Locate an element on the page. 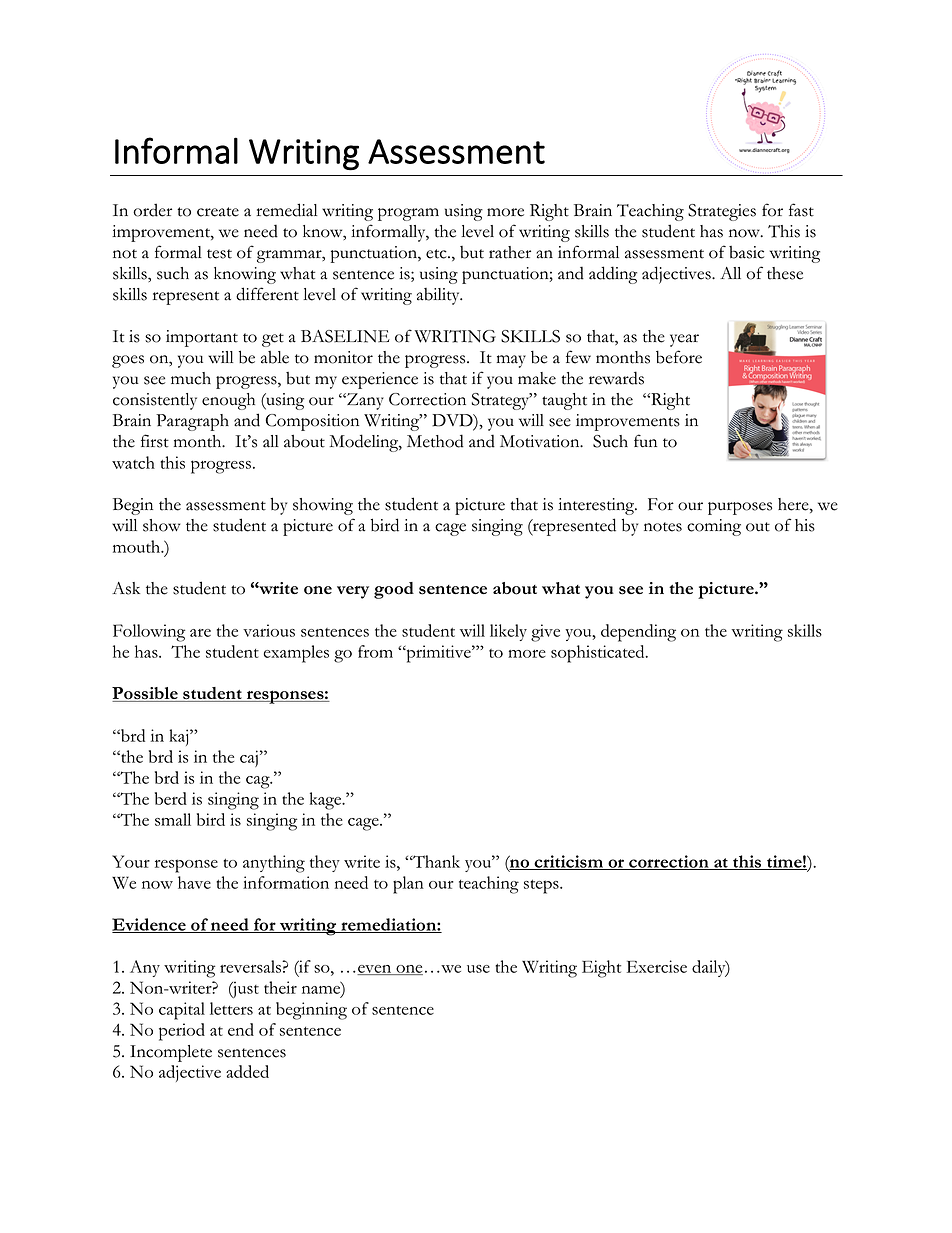  test is located at coordinates (219, 254).
